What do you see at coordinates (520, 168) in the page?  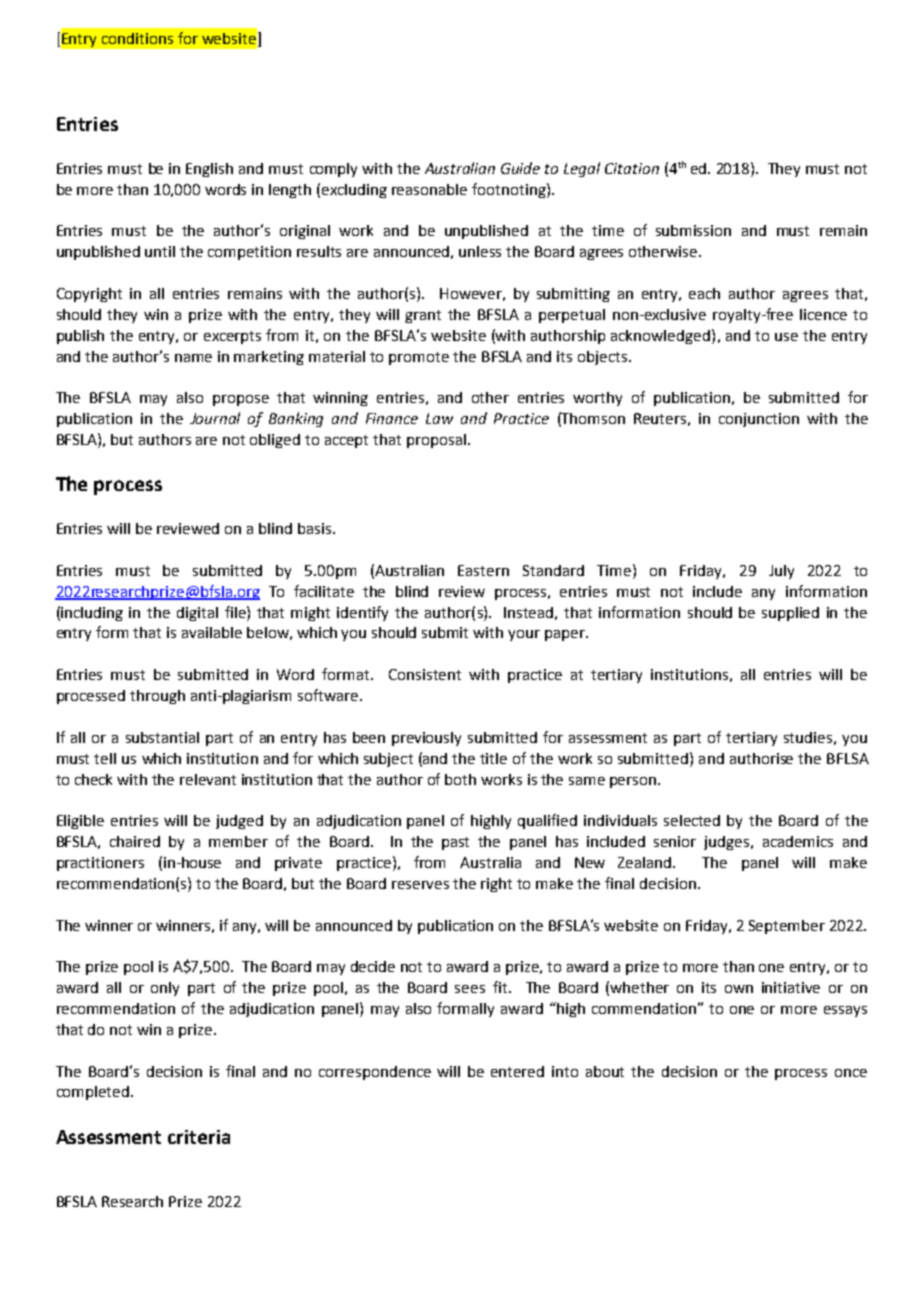 I see `Guide` at bounding box center [520, 168].
